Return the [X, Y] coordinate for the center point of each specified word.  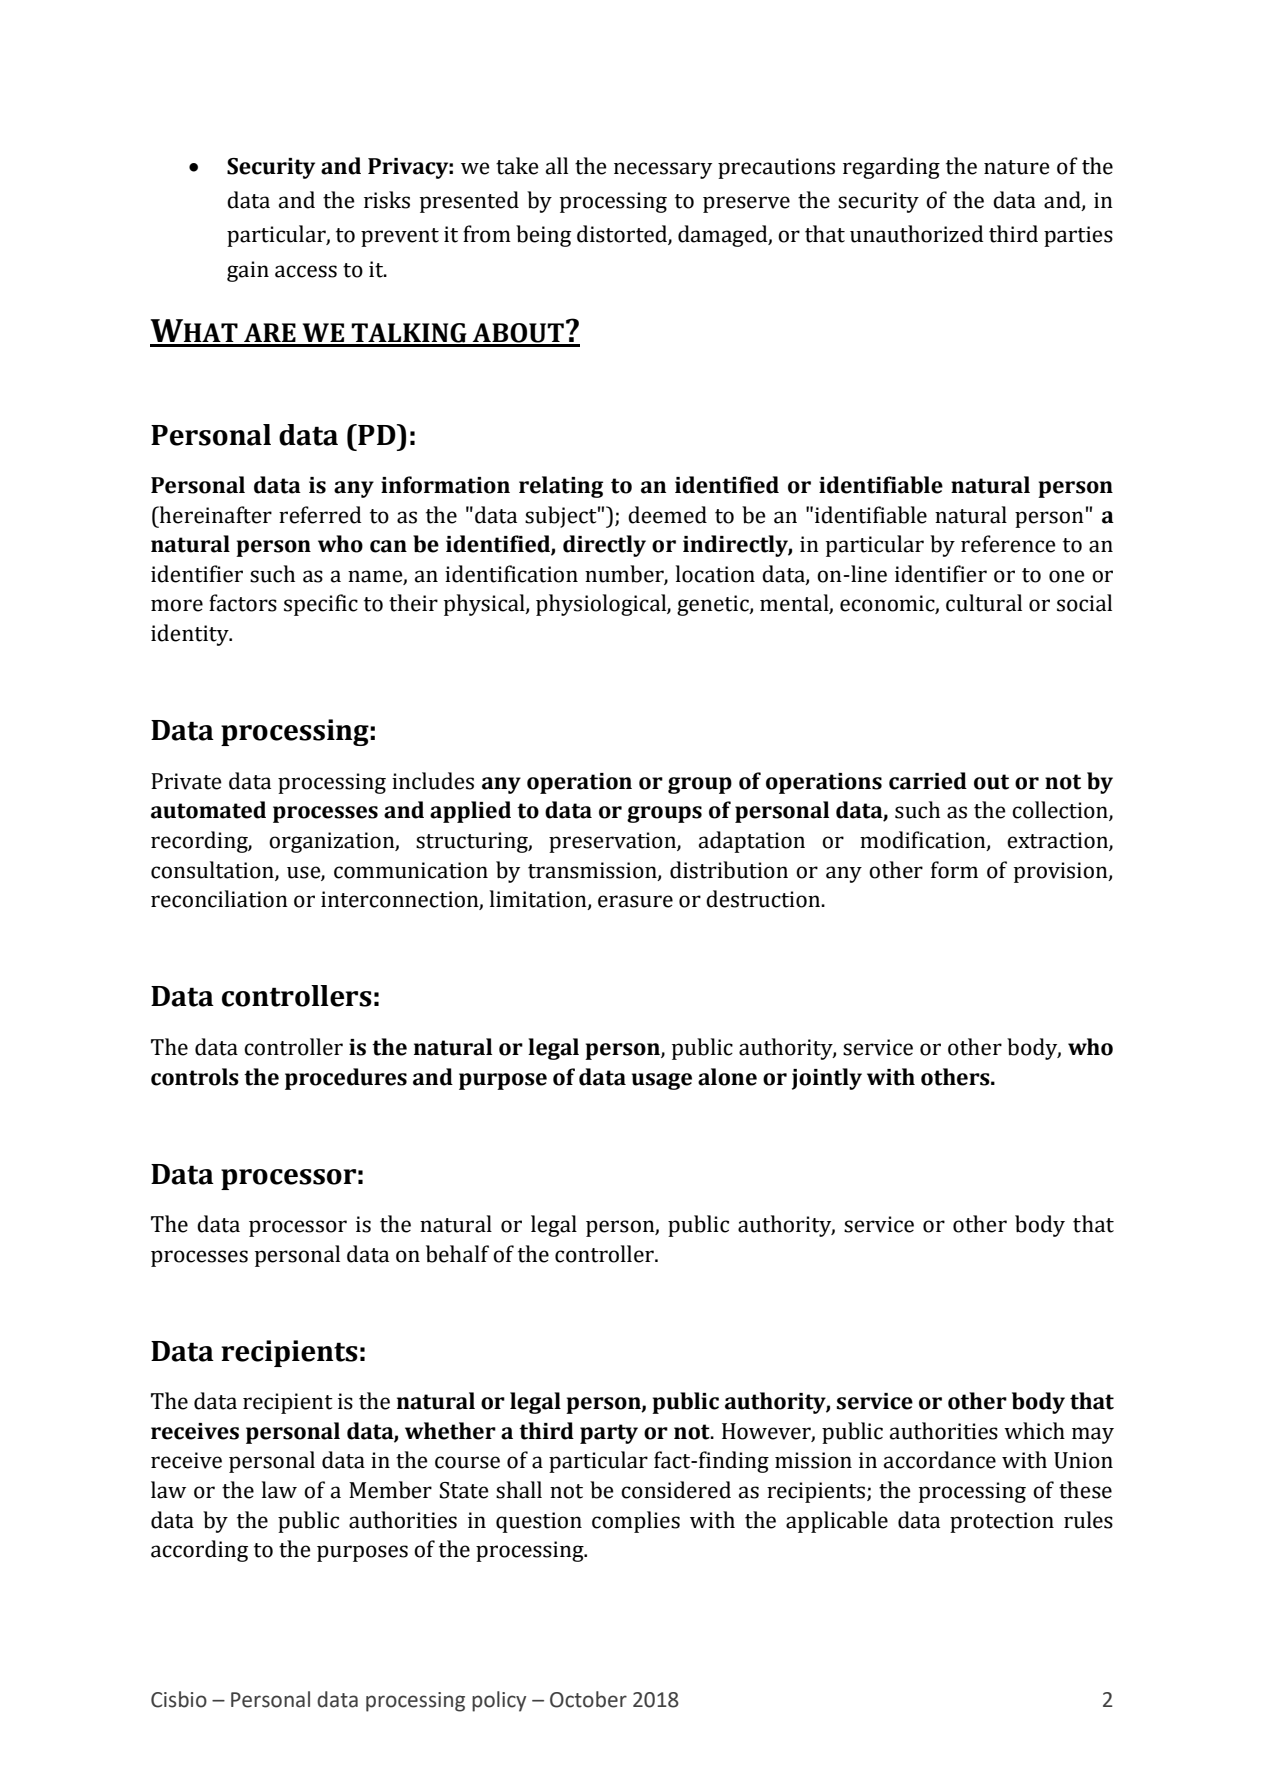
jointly [827, 1079]
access [306, 271]
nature [1017, 167]
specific [321, 605]
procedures [346, 1079]
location [715, 574]
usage [662, 1081]
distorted [623, 235]
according [199, 1551]
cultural [984, 603]
